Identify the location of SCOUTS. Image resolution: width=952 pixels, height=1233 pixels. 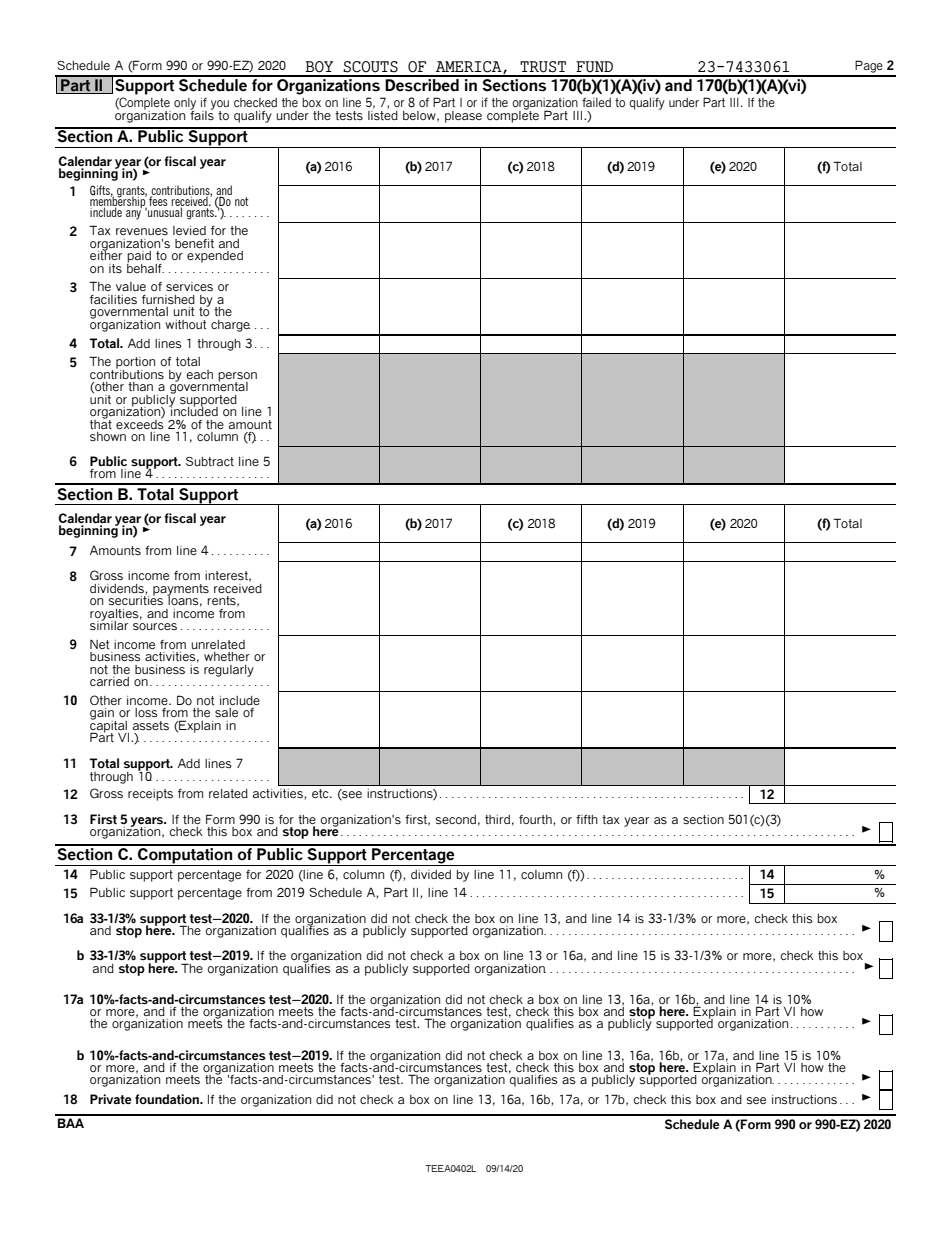
(370, 67).
